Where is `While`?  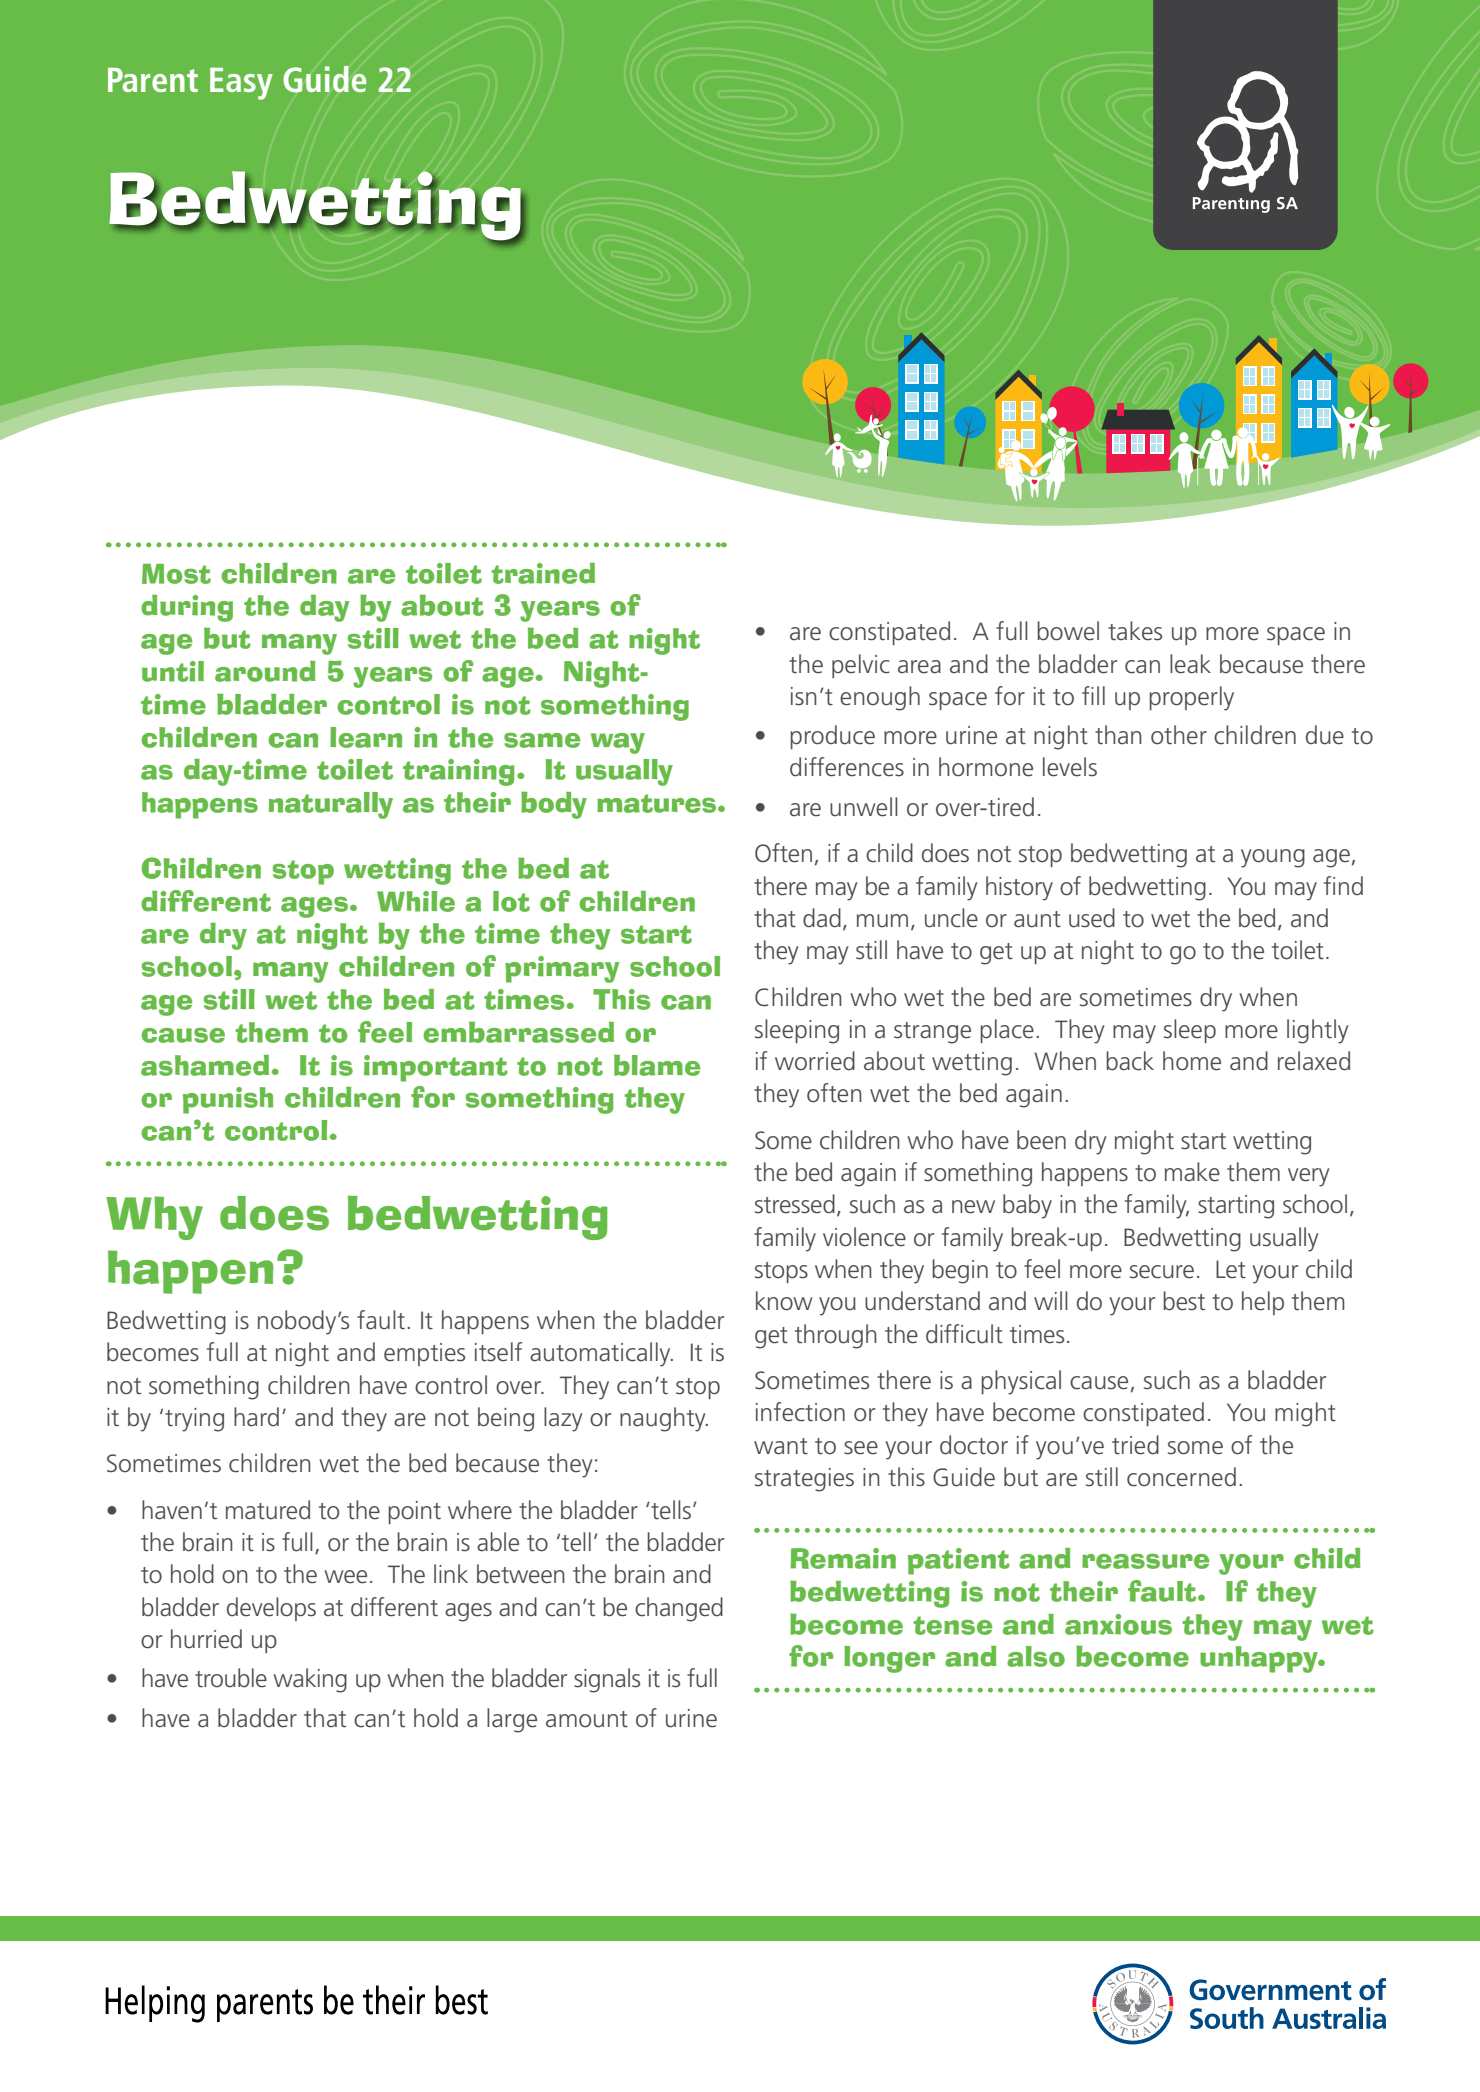 While is located at coordinates (416, 901).
